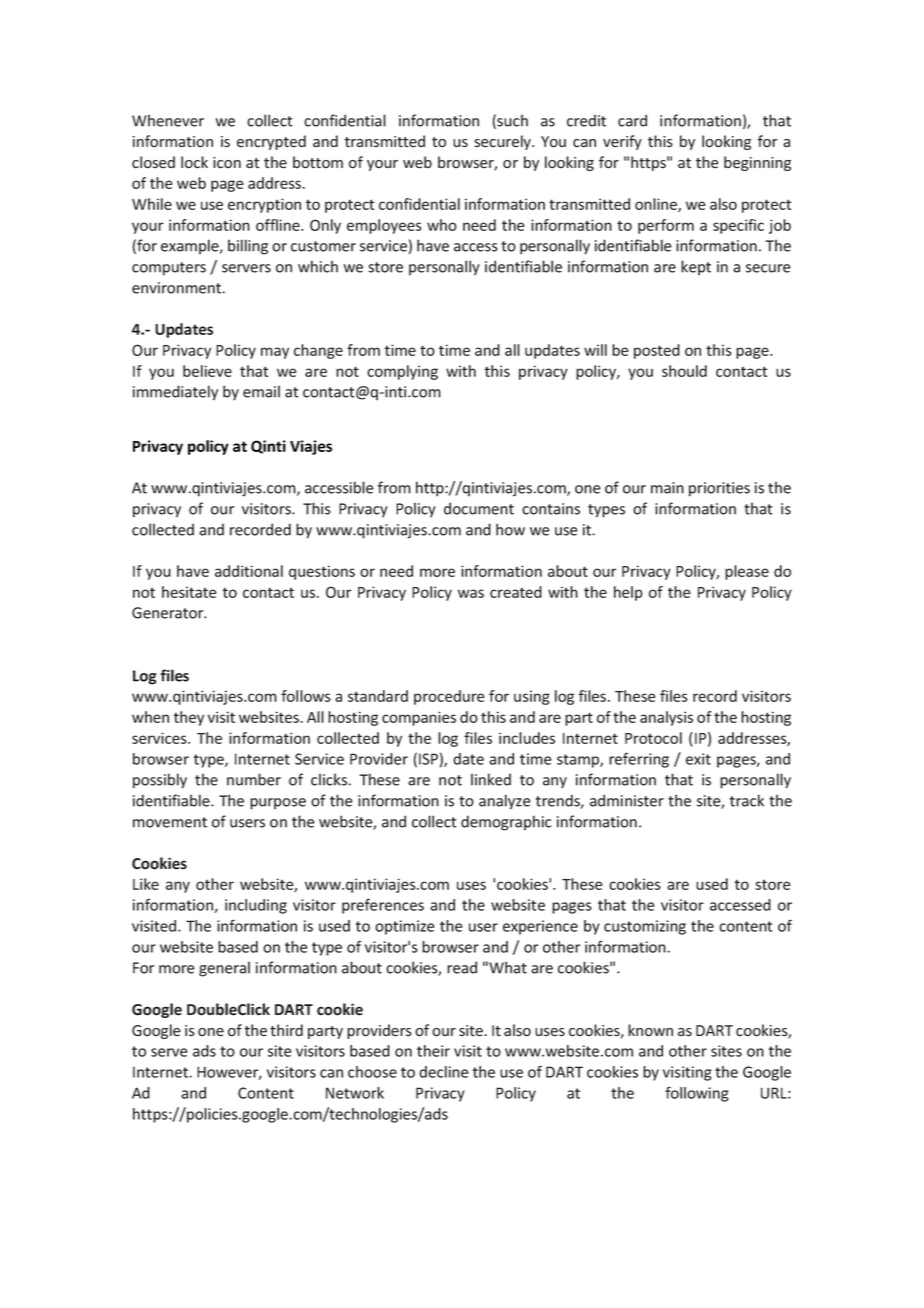 The height and width of the screenshot is (1308, 924). What do you see at coordinates (444, 1072) in the screenshot?
I see `decline` at bounding box center [444, 1072].
